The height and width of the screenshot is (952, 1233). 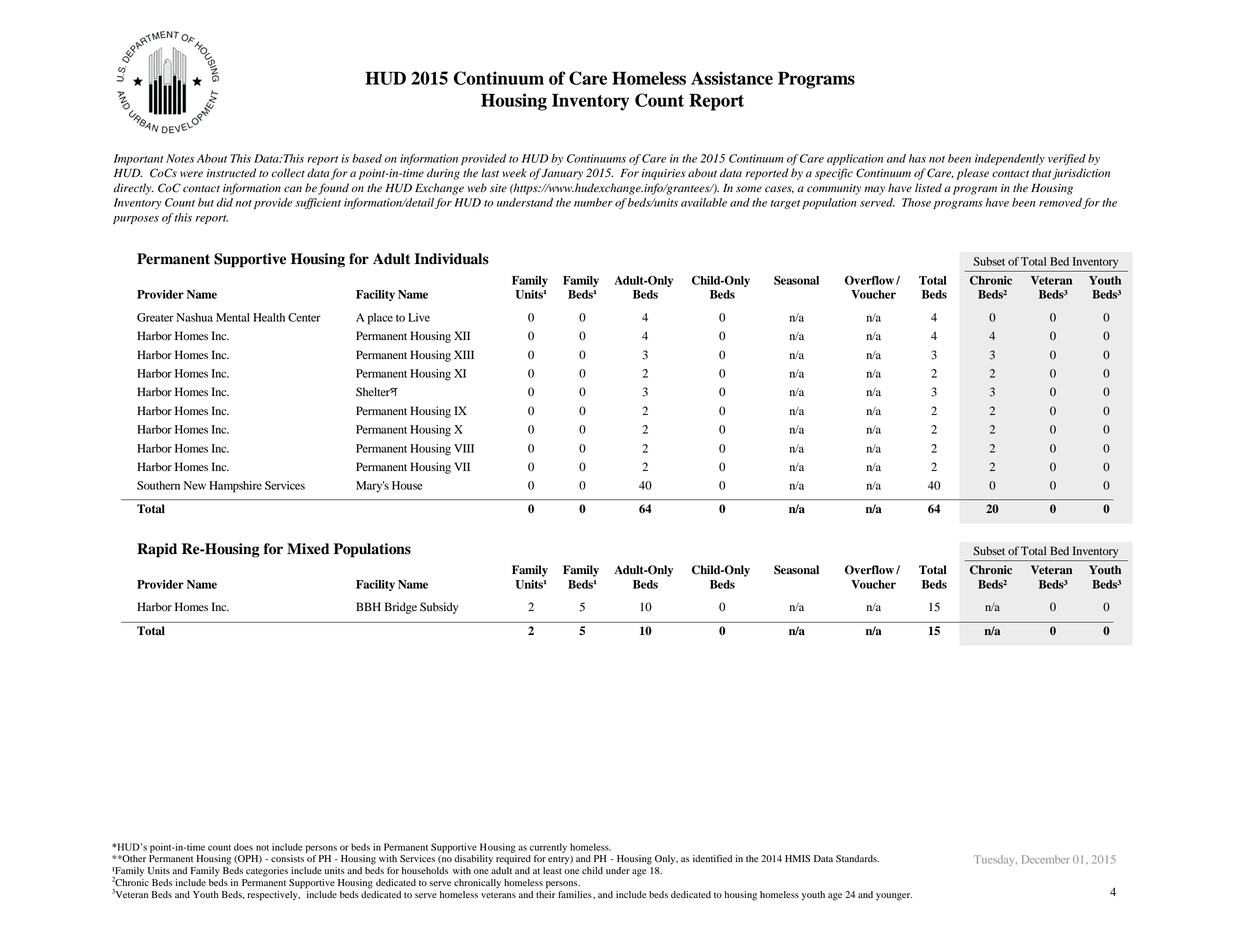 I want to click on Those, so click(x=916, y=202).
